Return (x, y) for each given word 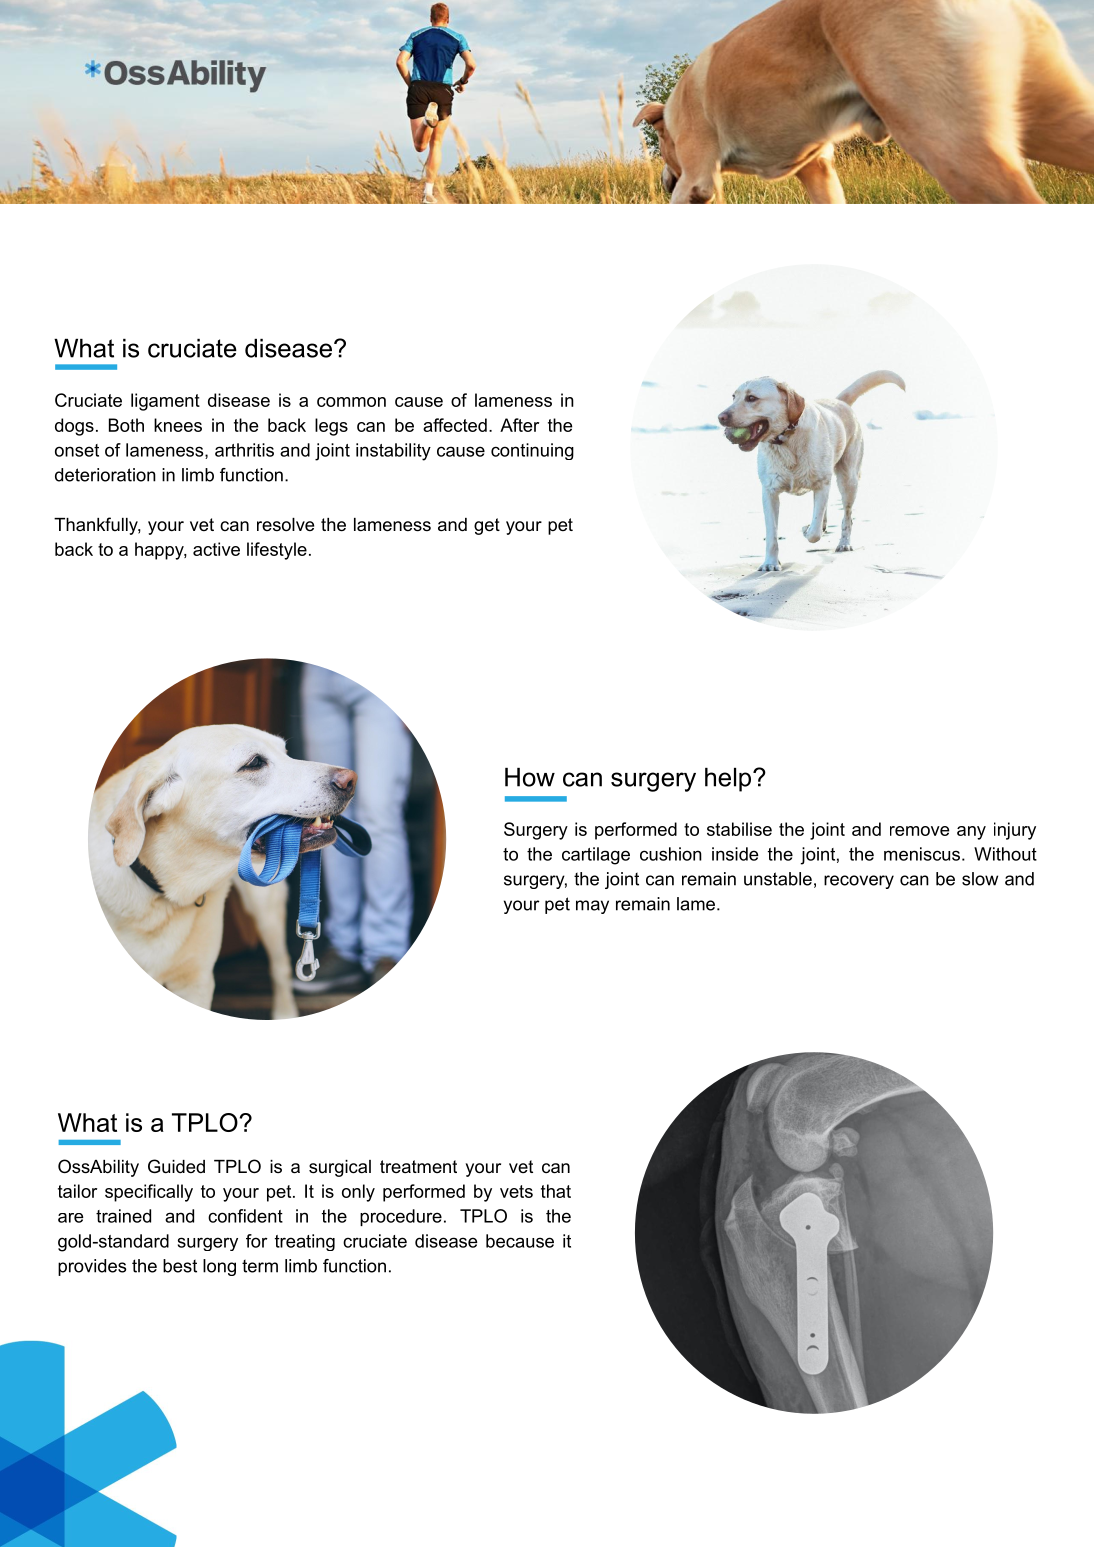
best (180, 1266)
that (556, 1191)
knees (178, 425)
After (519, 425)
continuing (532, 451)
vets (516, 1191)
